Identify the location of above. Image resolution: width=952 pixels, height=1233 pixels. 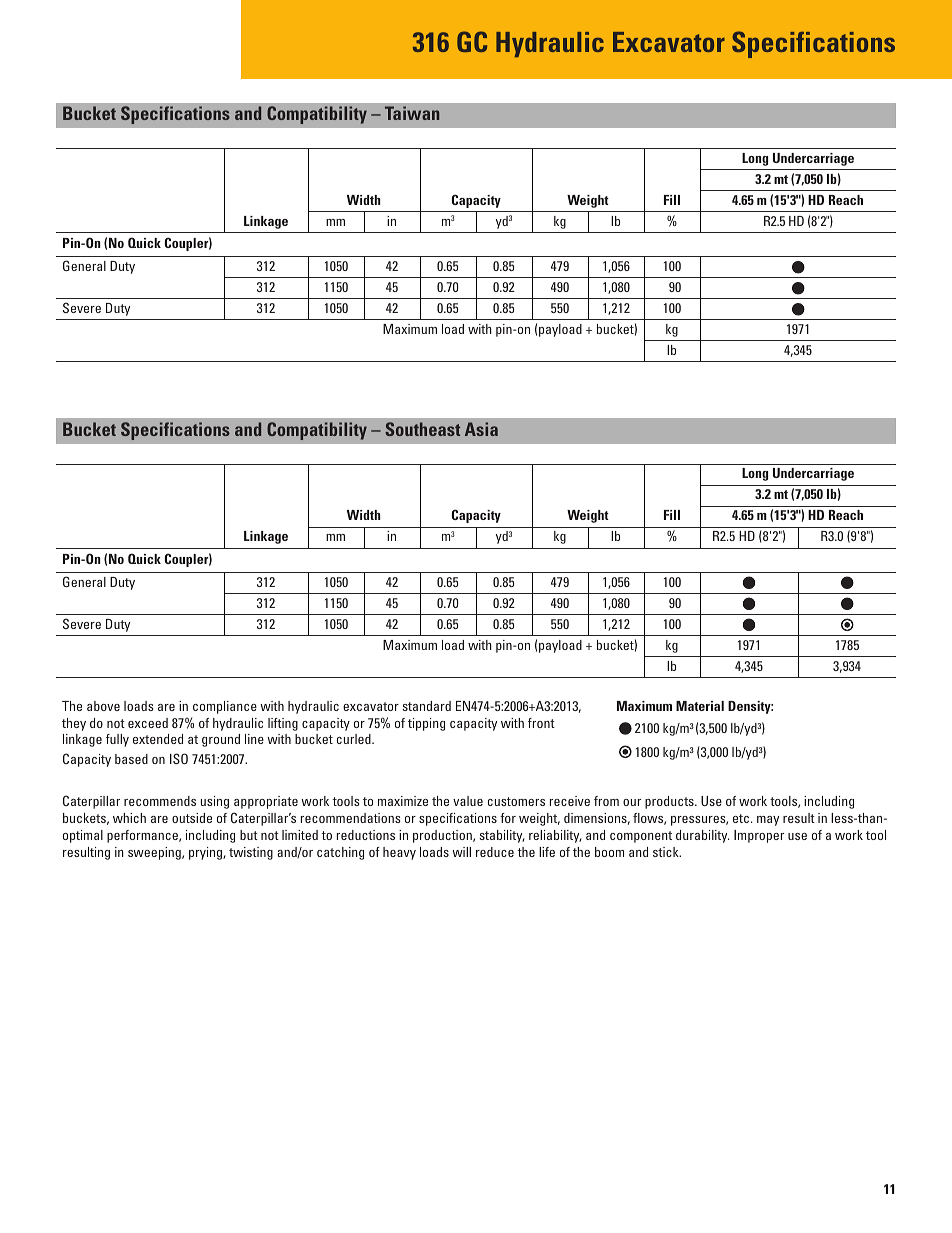
(103, 706).
